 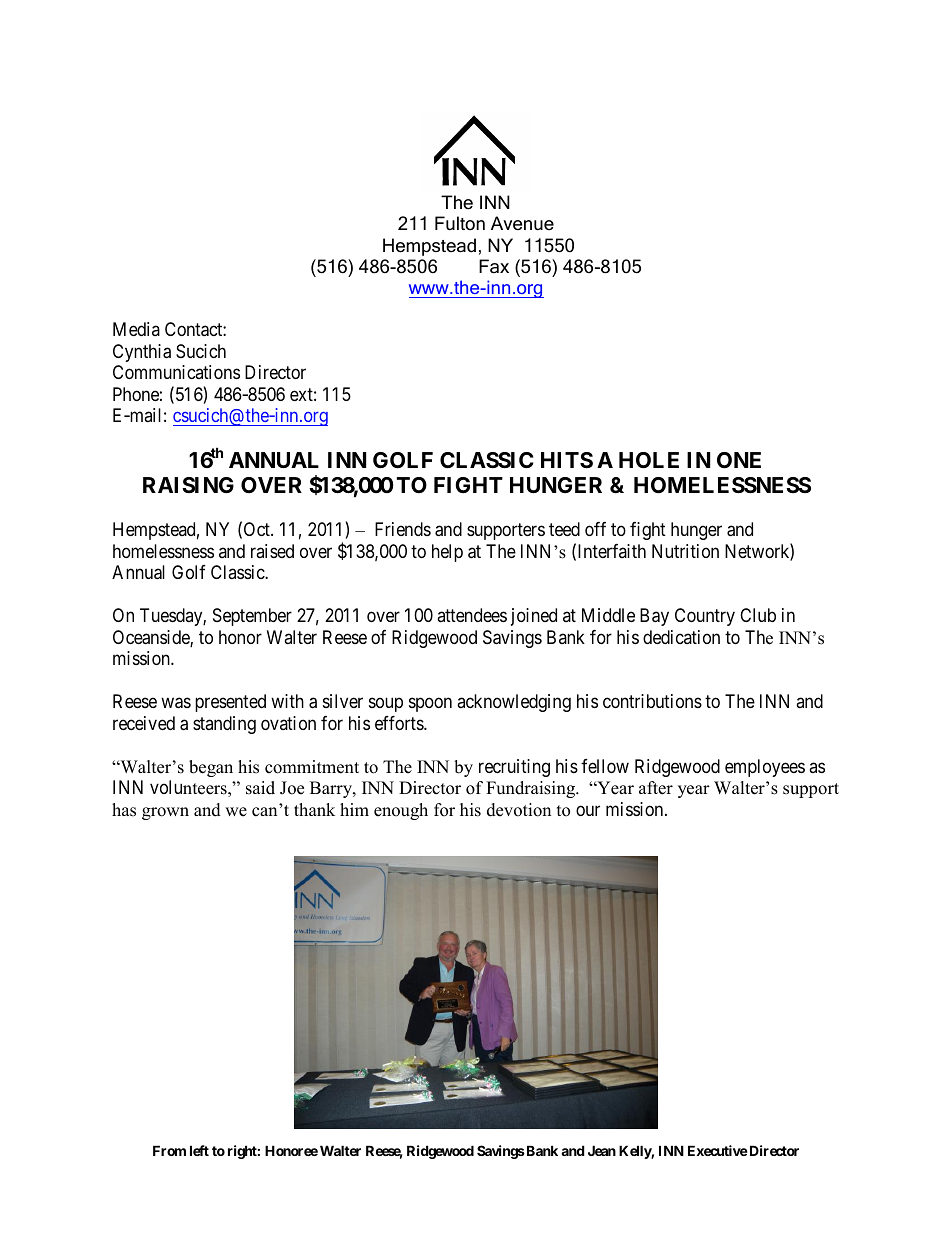 What do you see at coordinates (602, 1150) in the screenshot?
I see `Jean` at bounding box center [602, 1150].
